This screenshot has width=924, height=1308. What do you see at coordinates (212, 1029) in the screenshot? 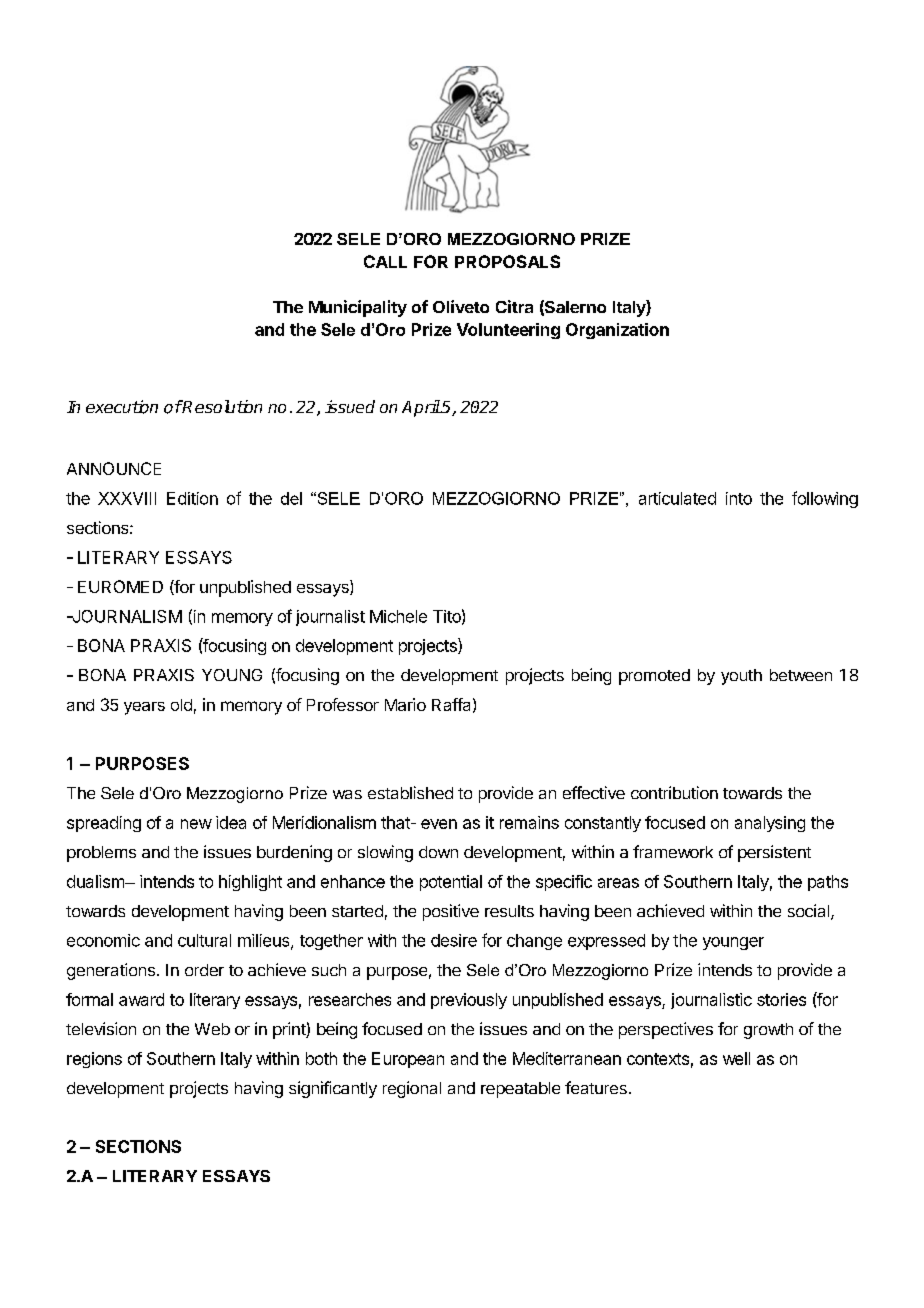
I see `Web` at bounding box center [212, 1029].
